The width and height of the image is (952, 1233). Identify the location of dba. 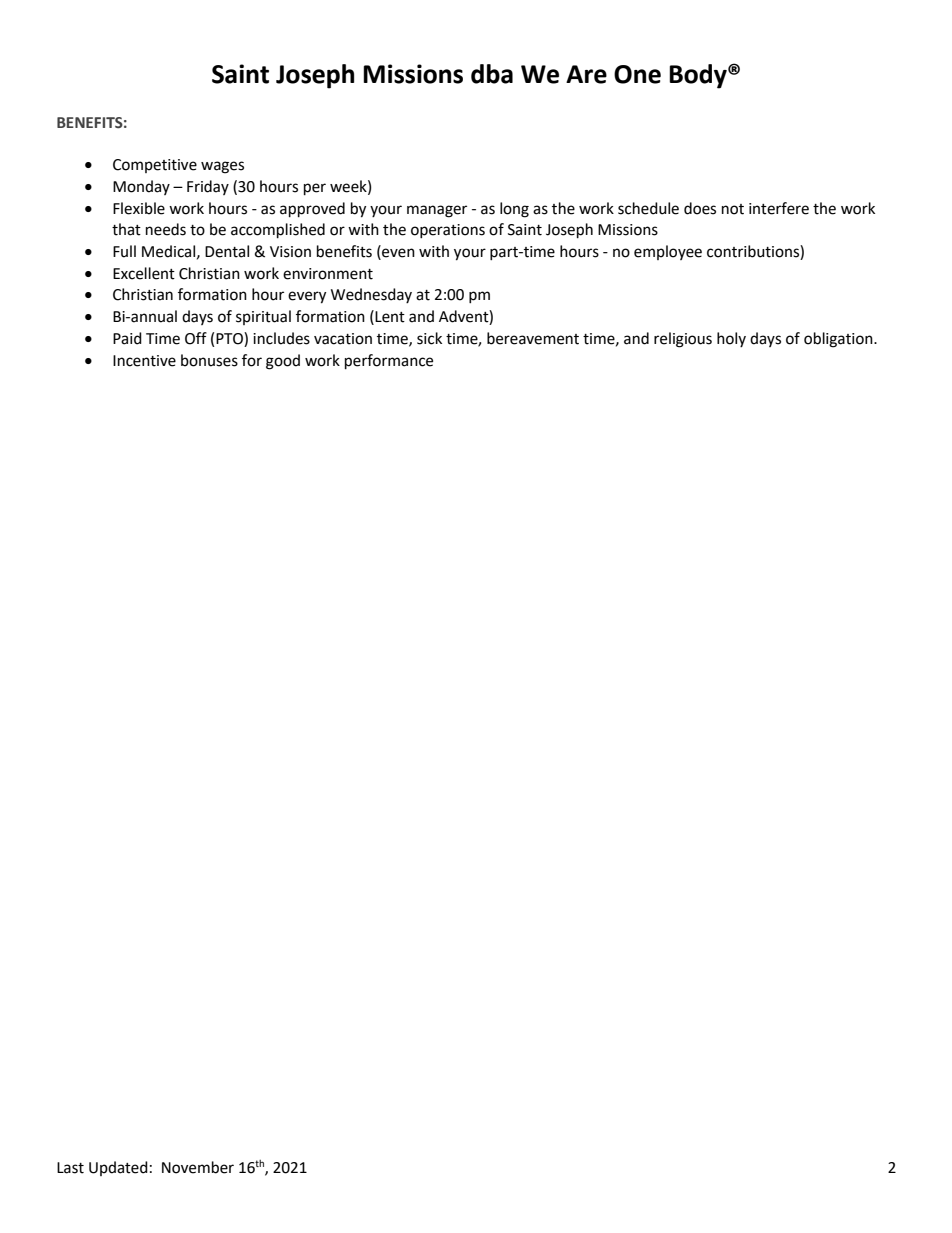
(492, 74).
